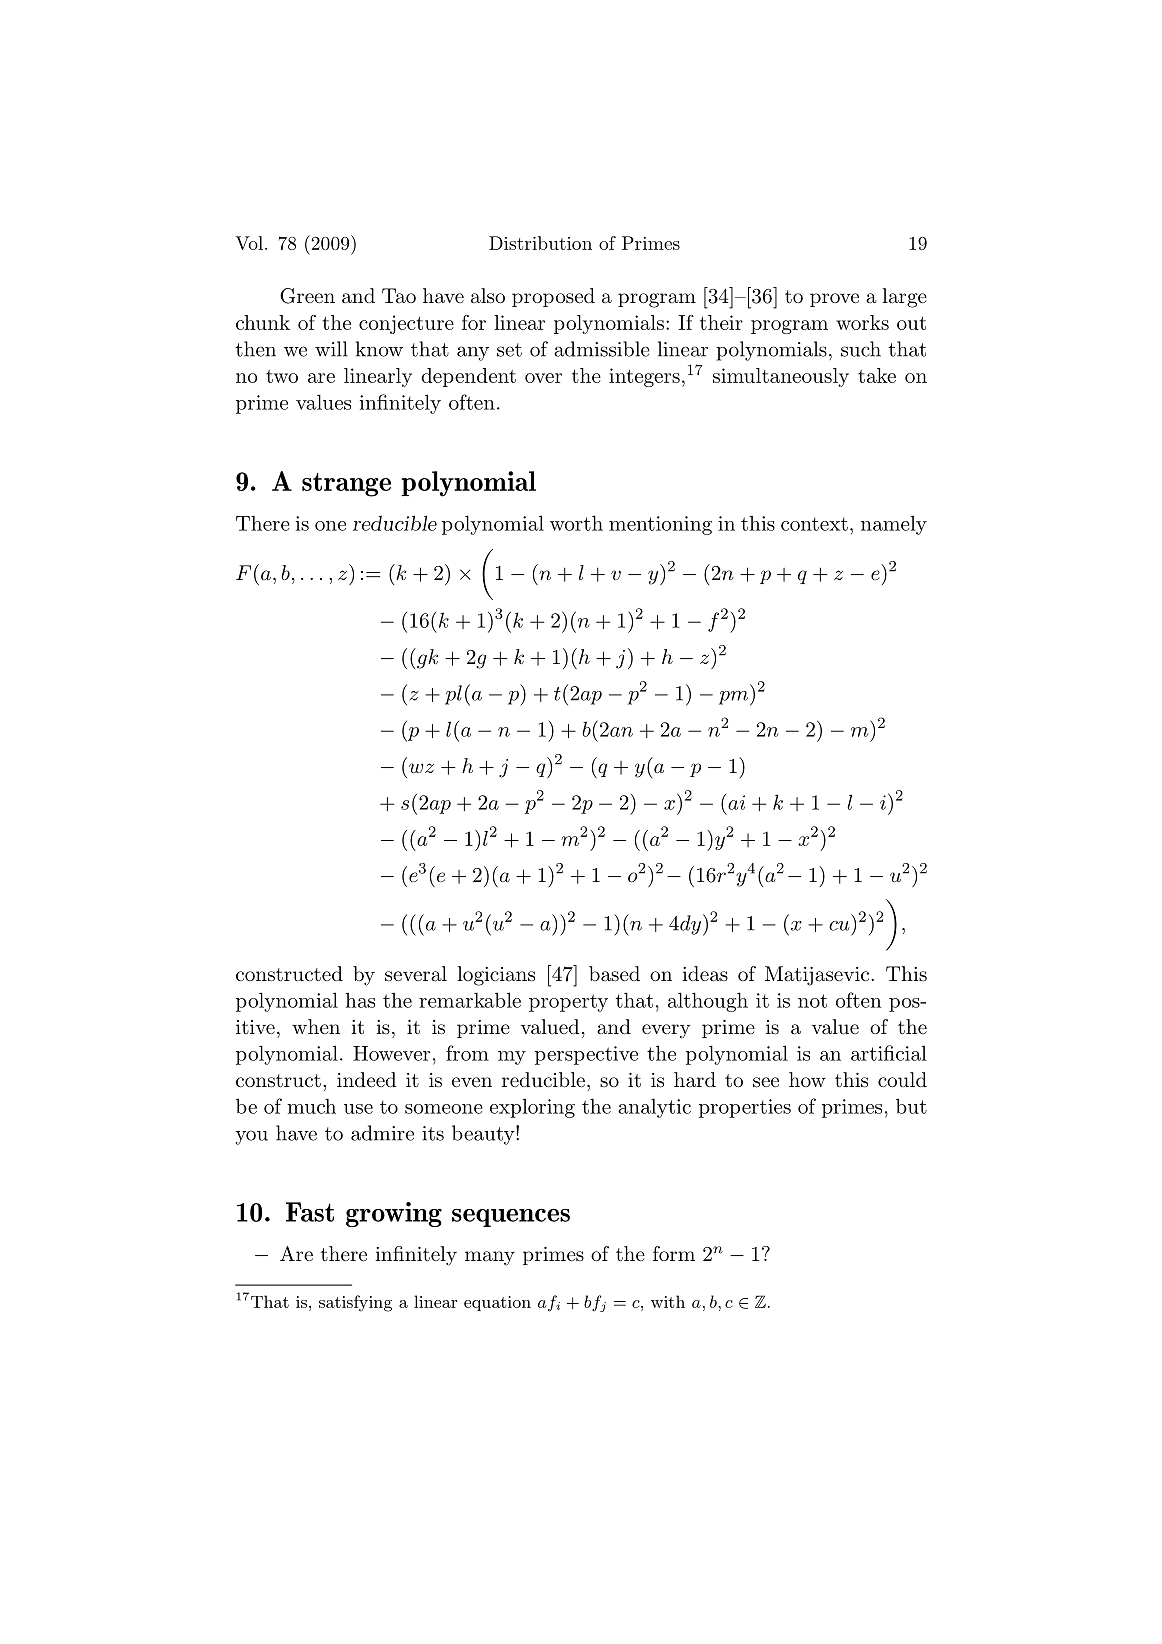  I want to click on not, so click(812, 1001).
